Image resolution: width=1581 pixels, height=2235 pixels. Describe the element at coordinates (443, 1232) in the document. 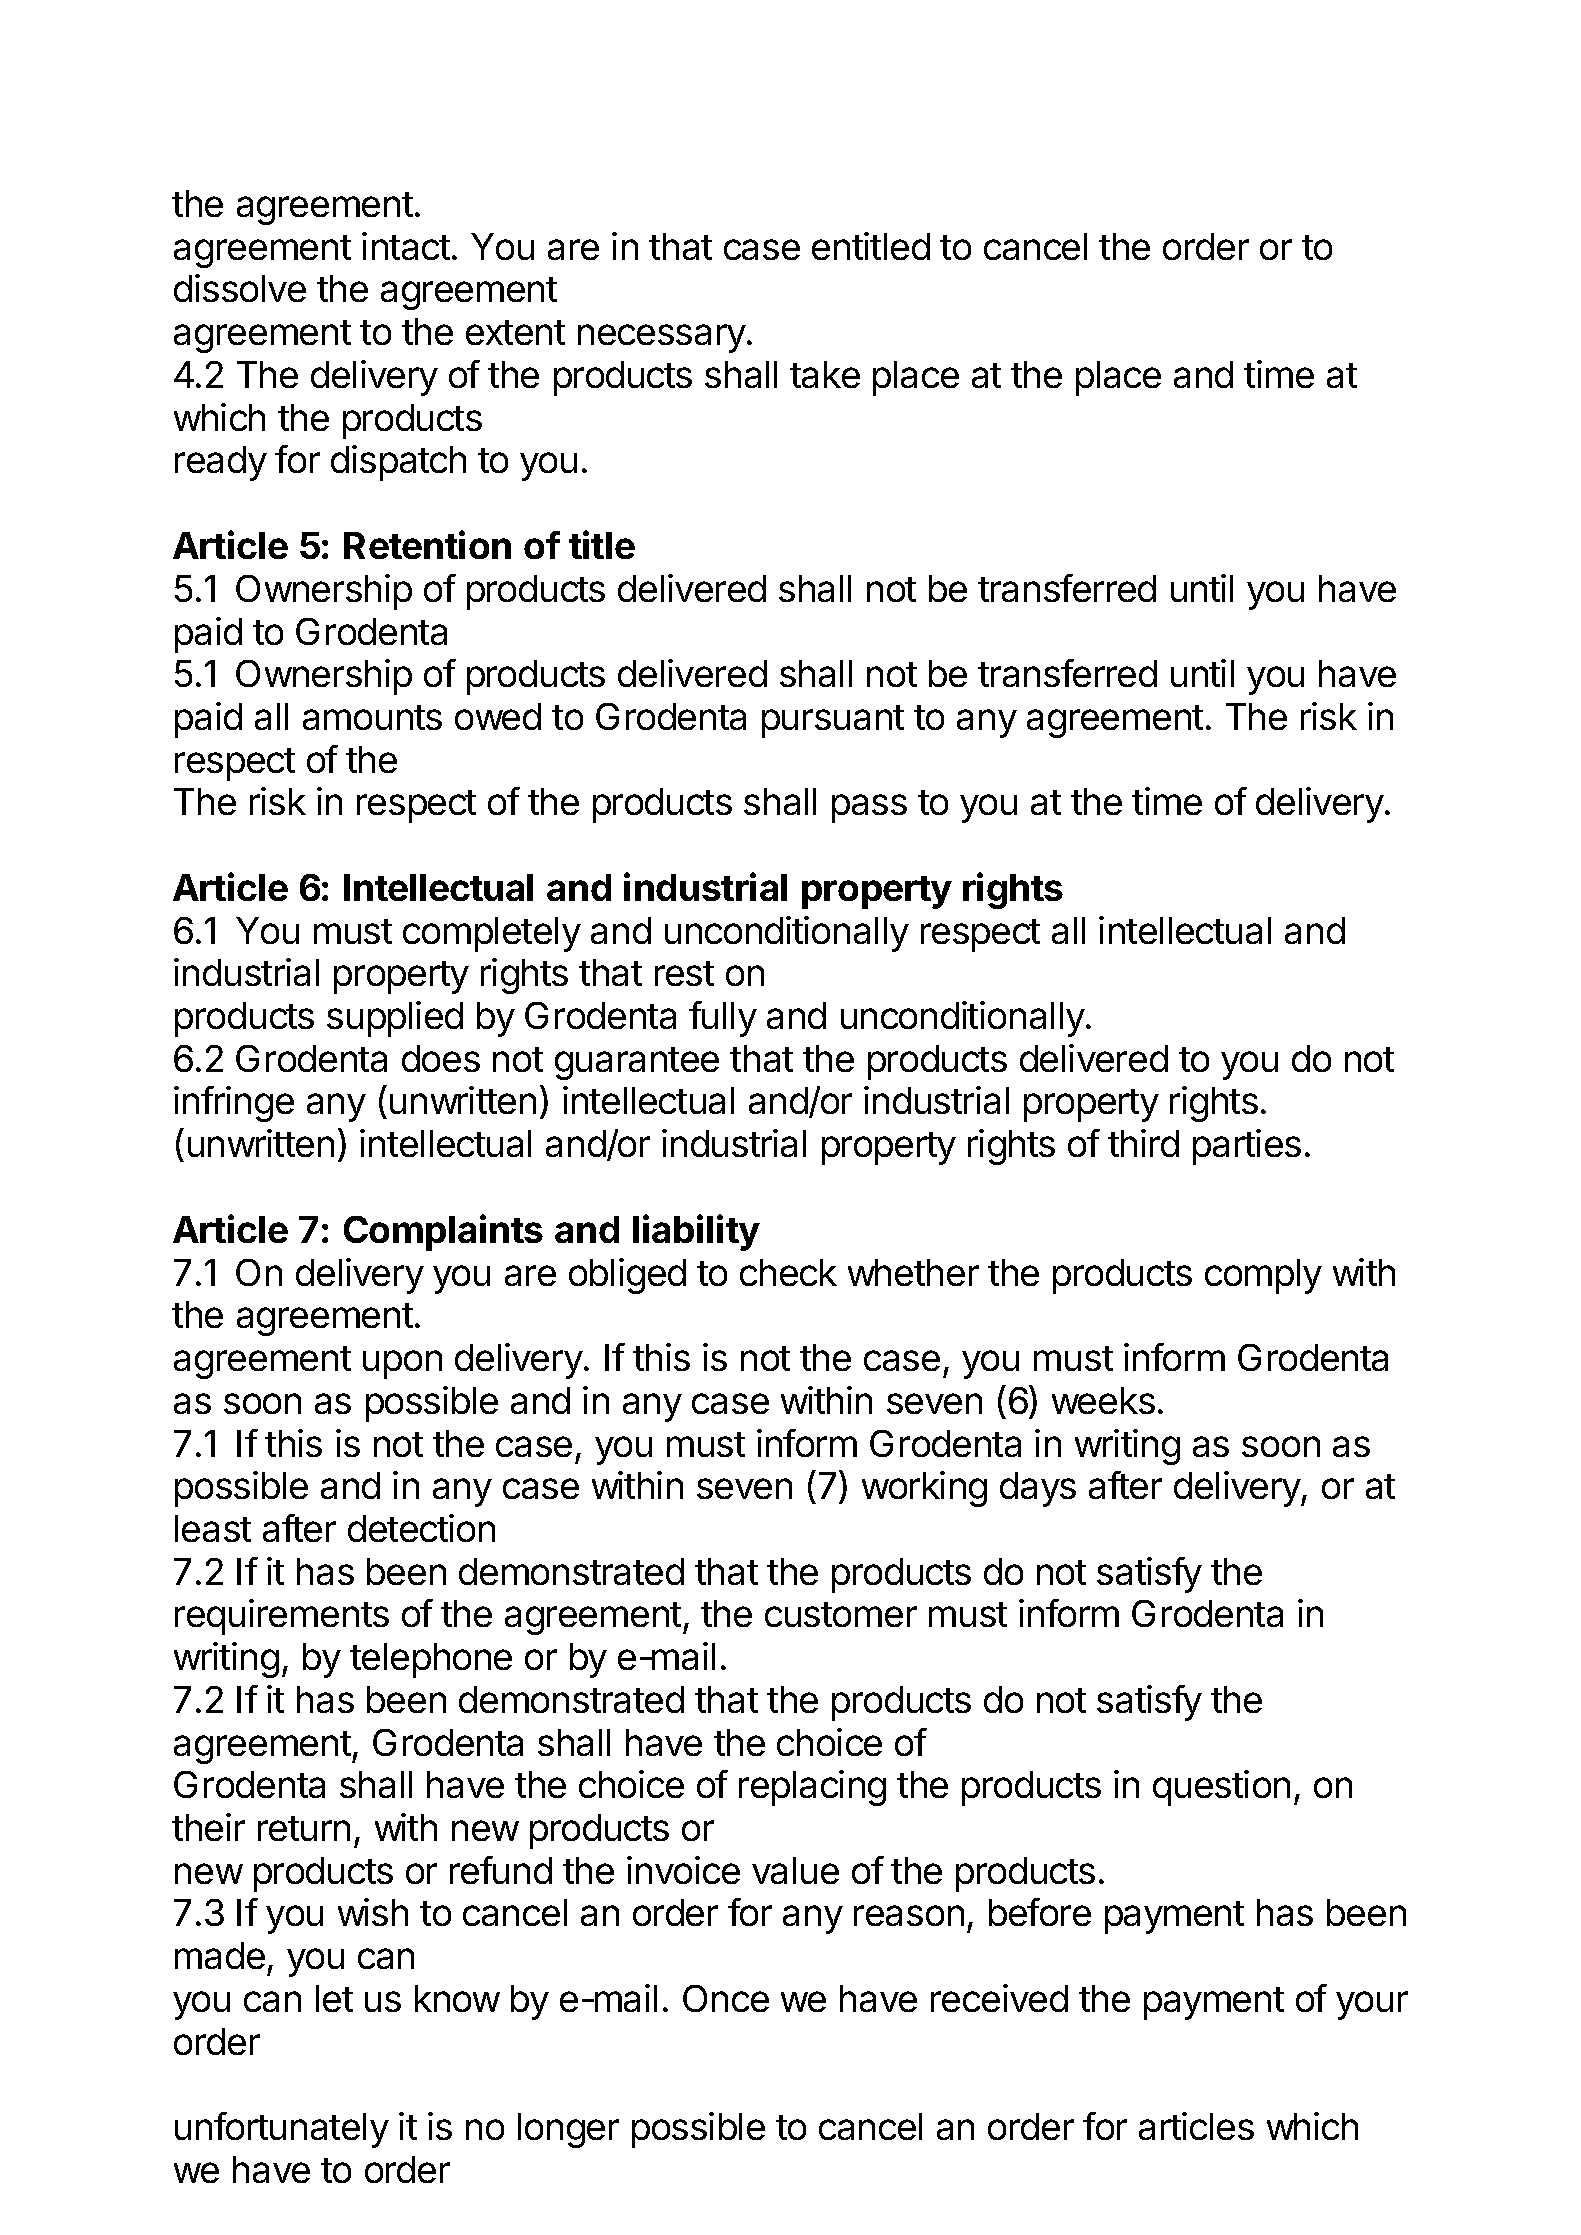

I see `Complaints` at that location.
